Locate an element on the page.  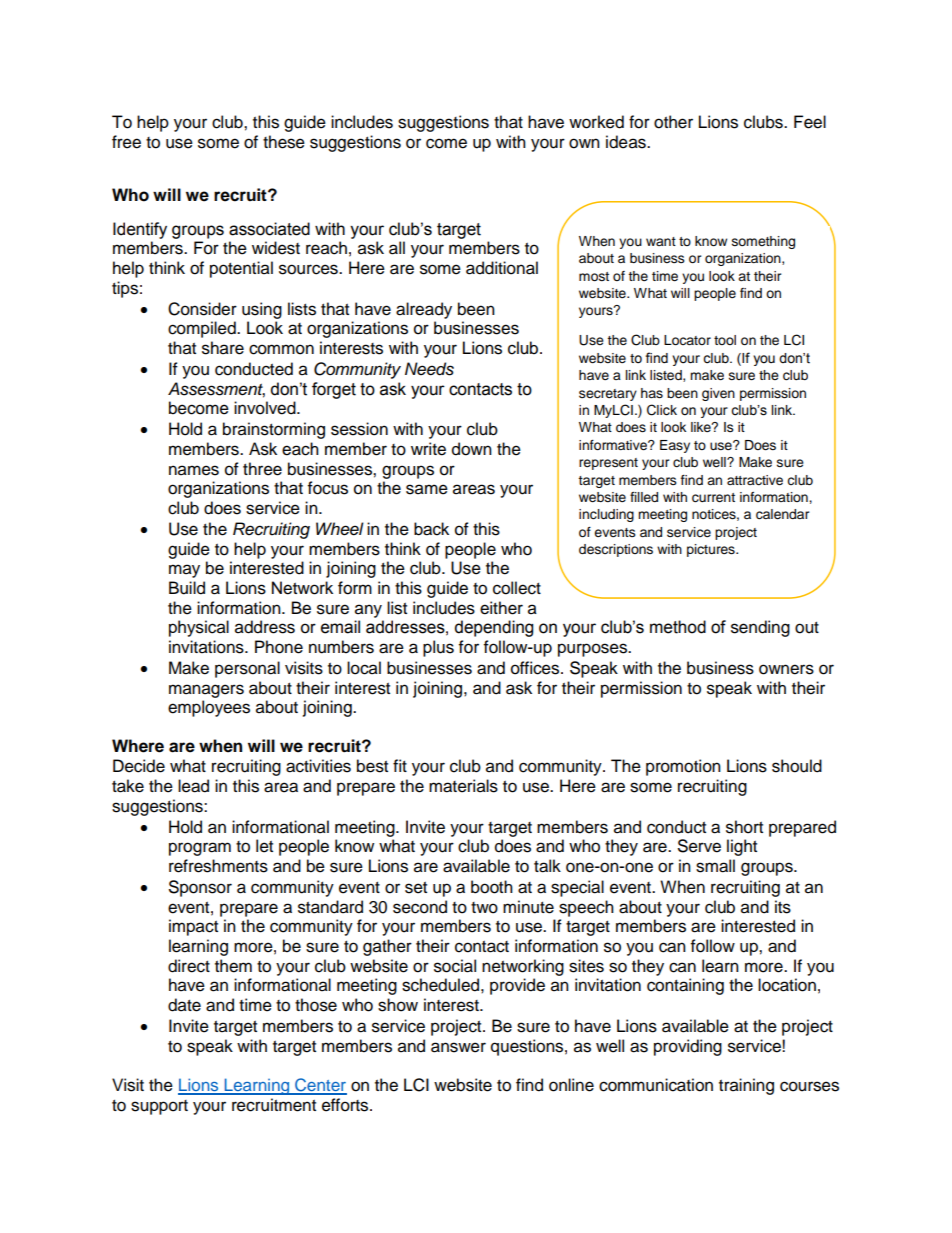
worked is located at coordinates (596, 122).
